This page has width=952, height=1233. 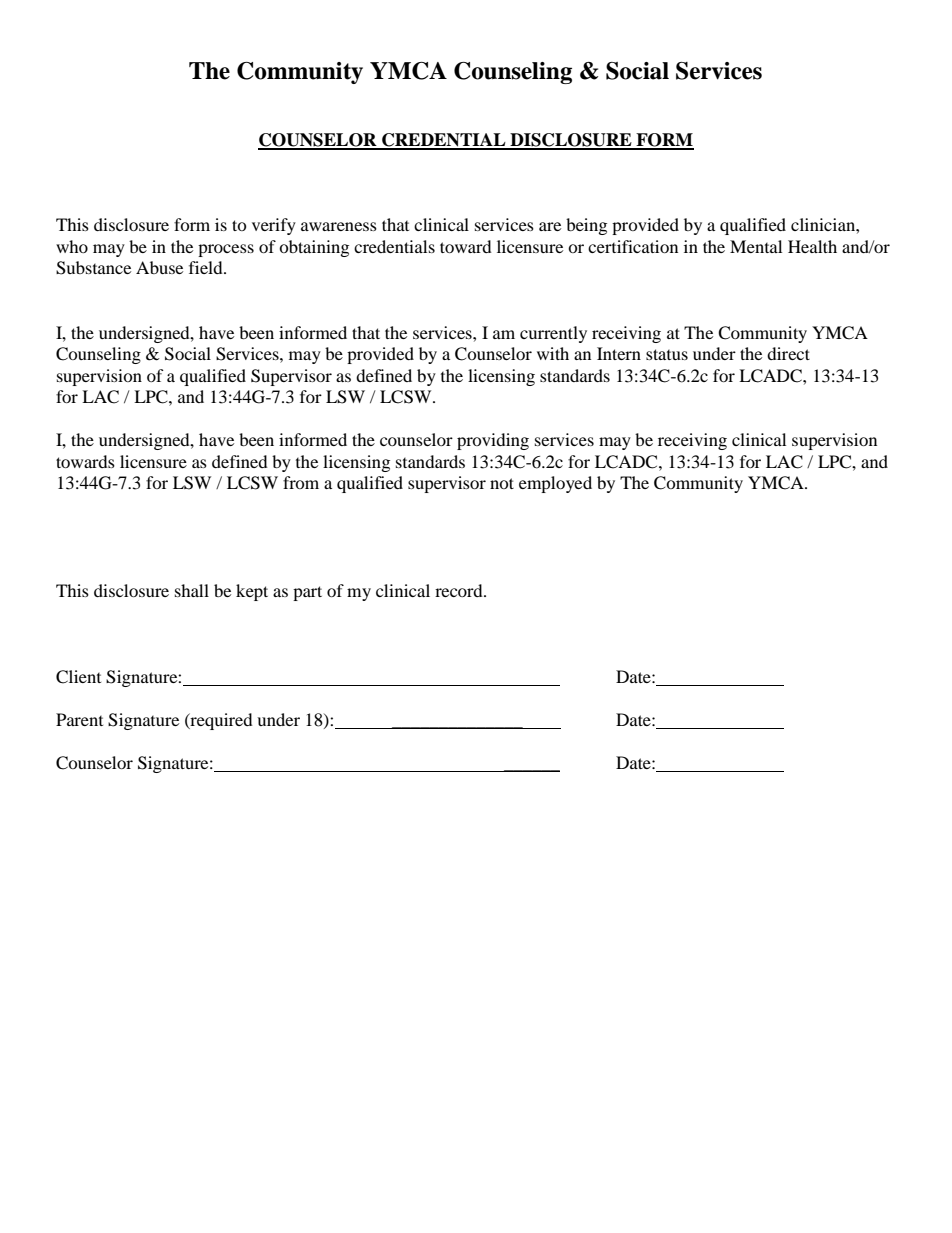 What do you see at coordinates (301, 482) in the page?
I see `from` at bounding box center [301, 482].
